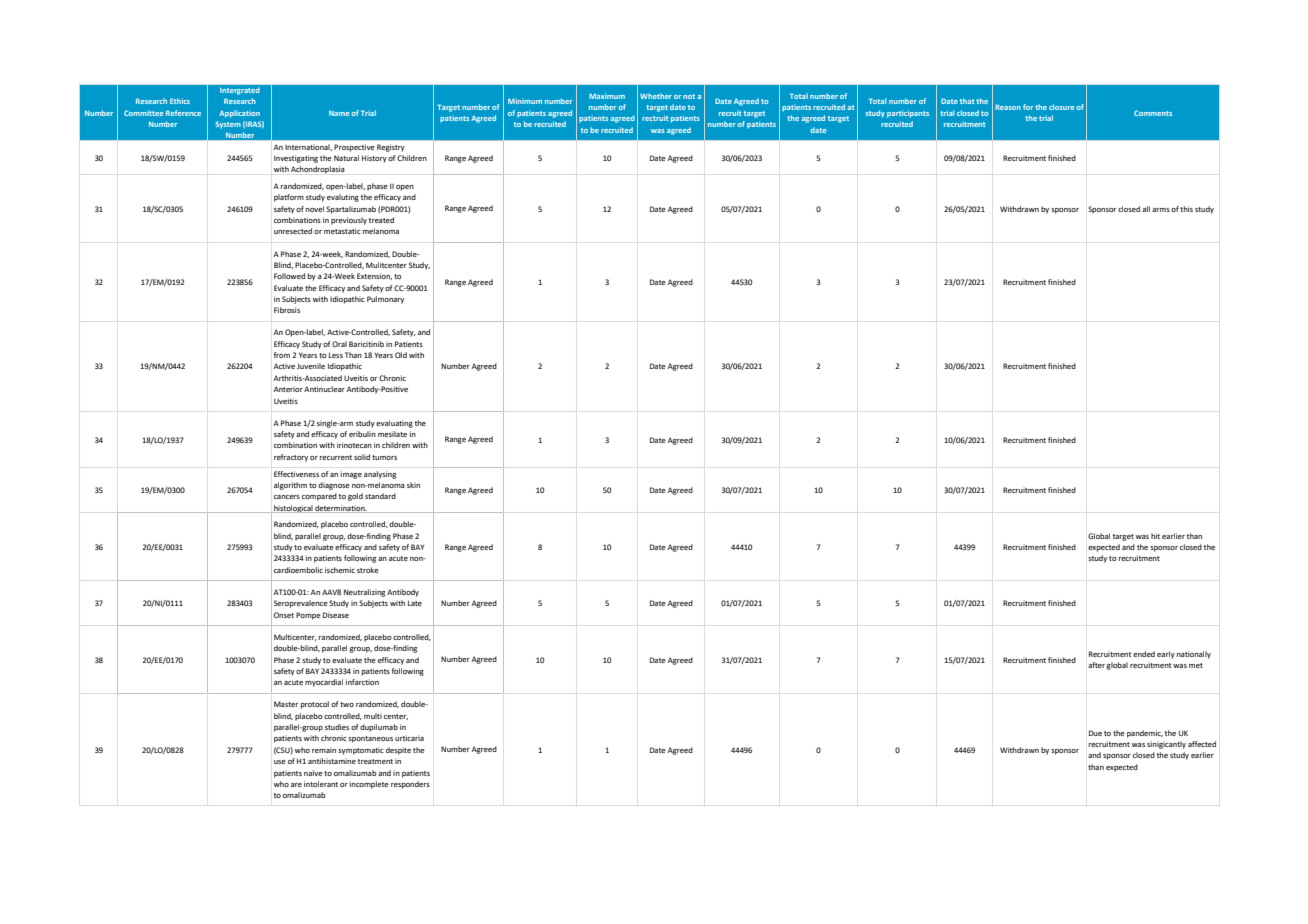 The image size is (1308, 924). What do you see at coordinates (1061, 107) in the document?
I see `closure` at bounding box center [1061, 107].
